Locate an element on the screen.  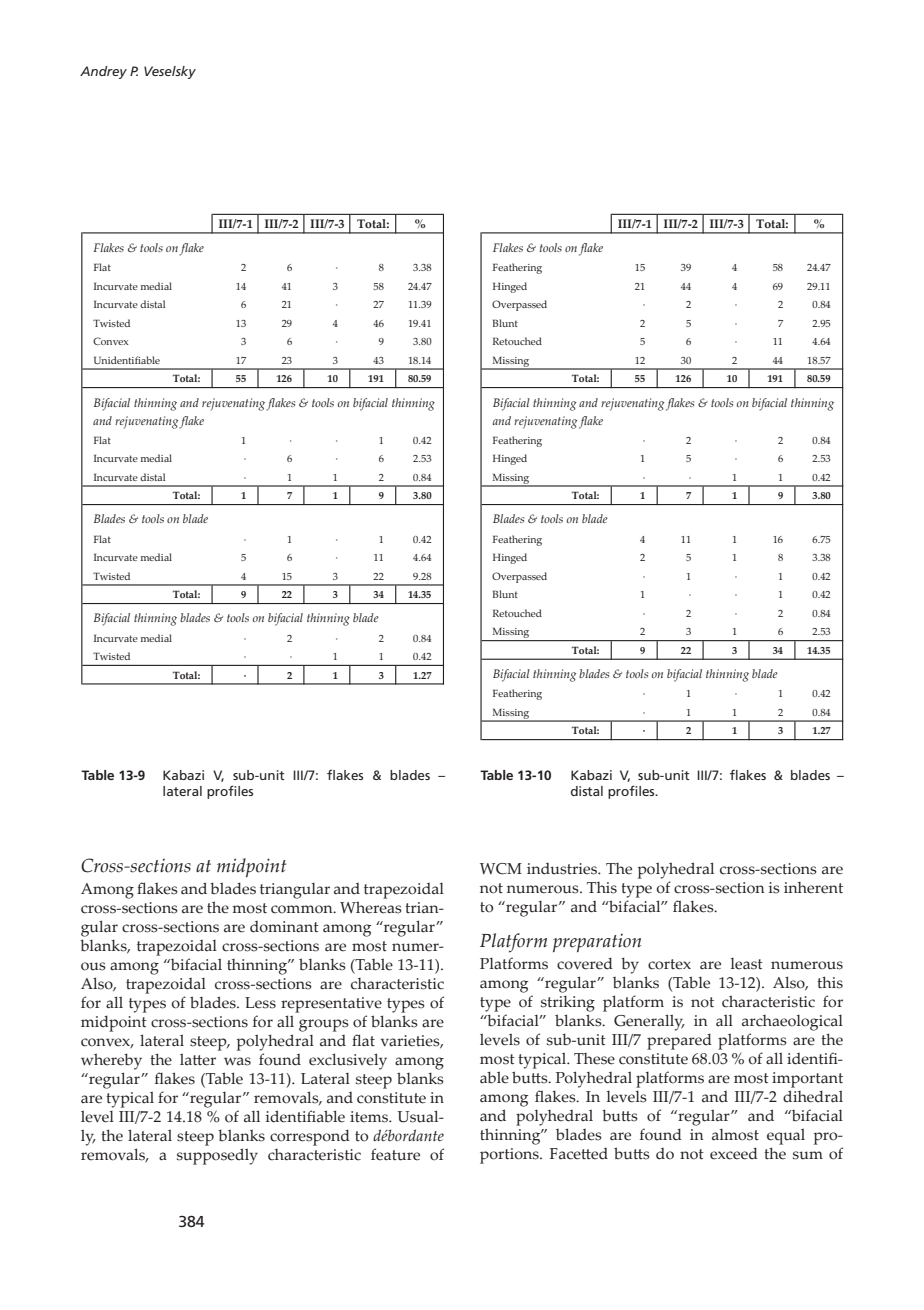
Whereas is located at coordinates (371, 907).
